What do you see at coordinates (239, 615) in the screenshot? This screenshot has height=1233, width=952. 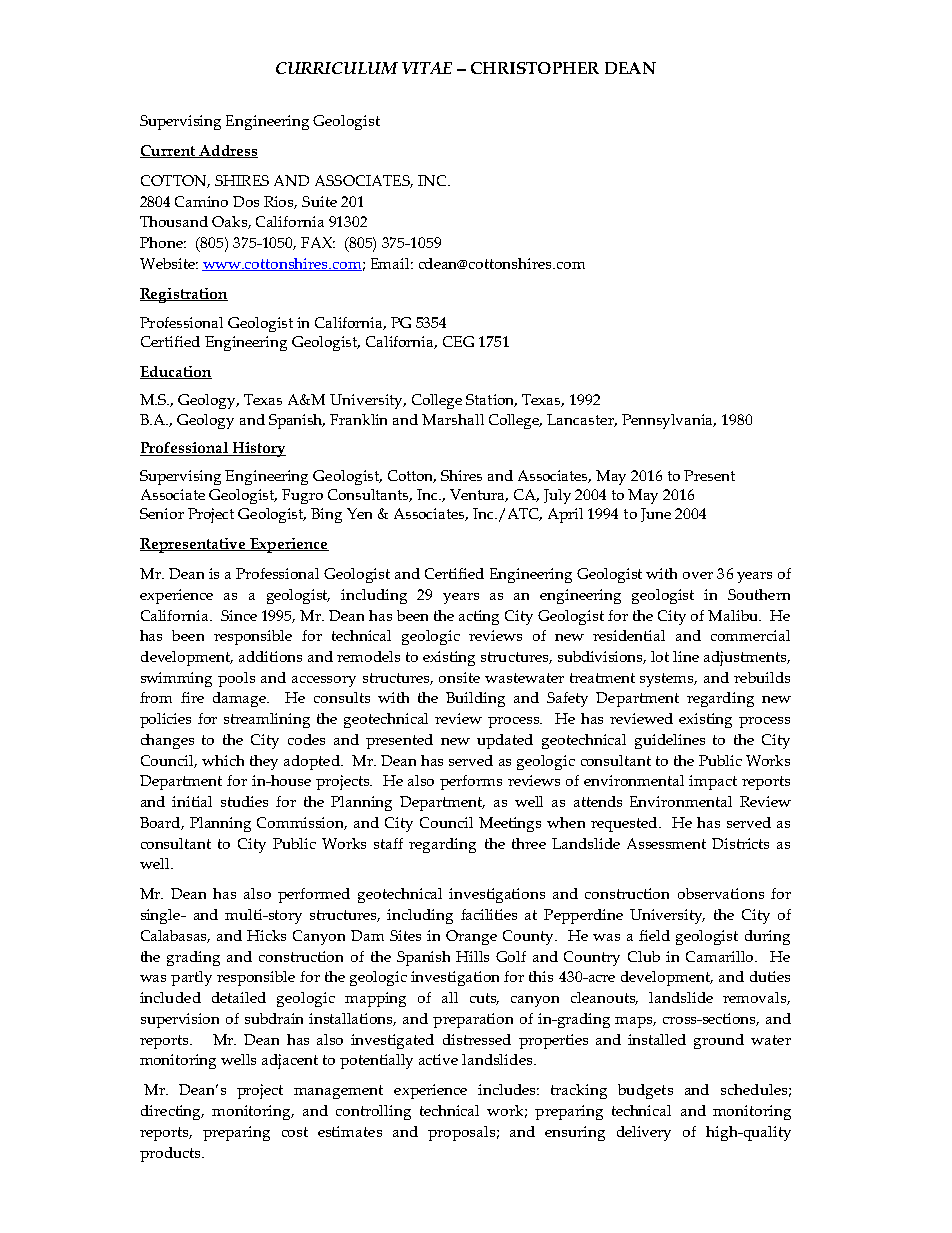 I see `Since` at bounding box center [239, 615].
